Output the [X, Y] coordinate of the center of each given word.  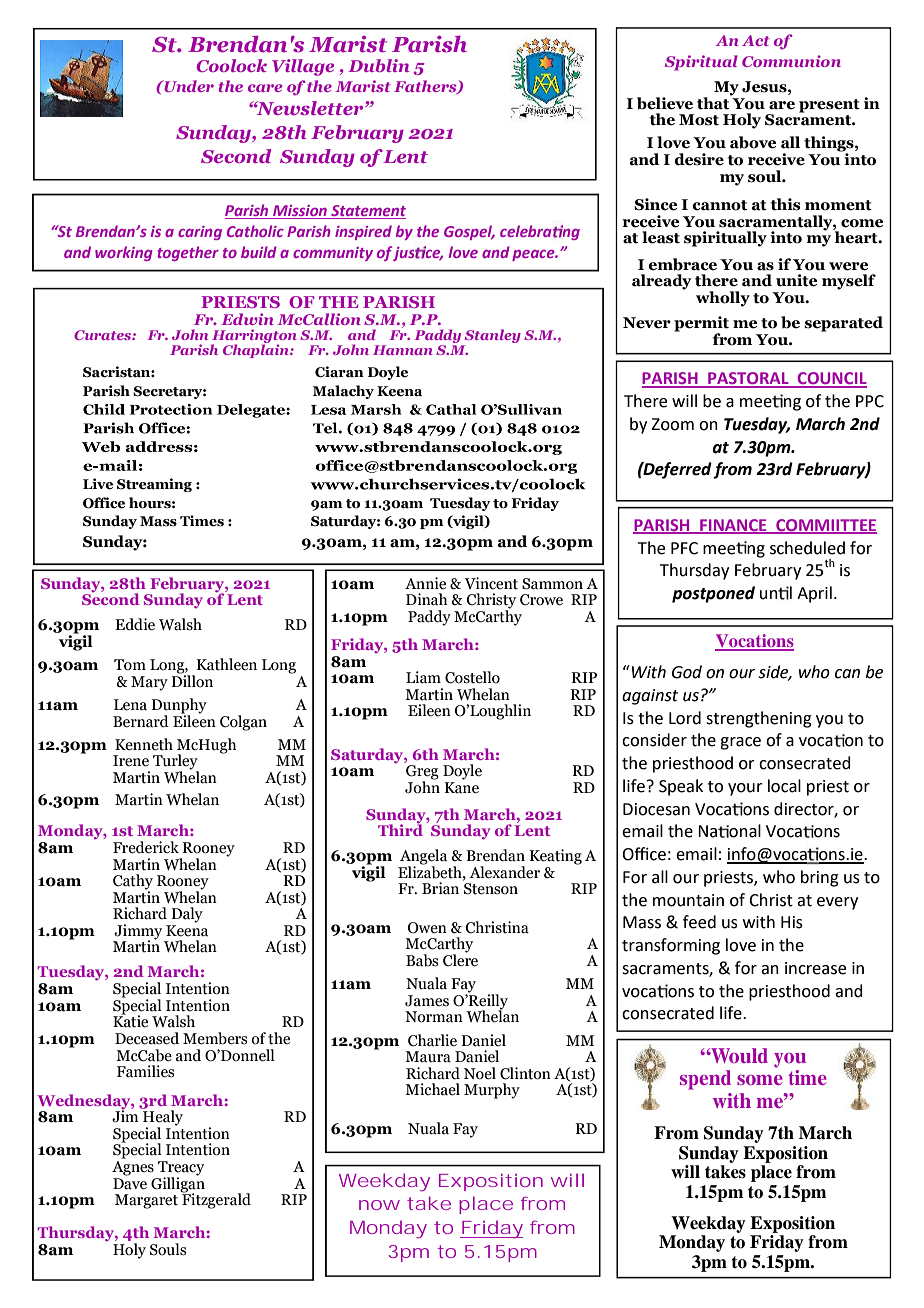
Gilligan [178, 1184]
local [784, 786]
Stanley [492, 337]
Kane [462, 788]
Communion [791, 61]
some [760, 1080]
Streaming [154, 485]
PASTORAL [748, 379]
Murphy [492, 1091]
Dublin [379, 65]
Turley [176, 763]
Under [188, 86]
